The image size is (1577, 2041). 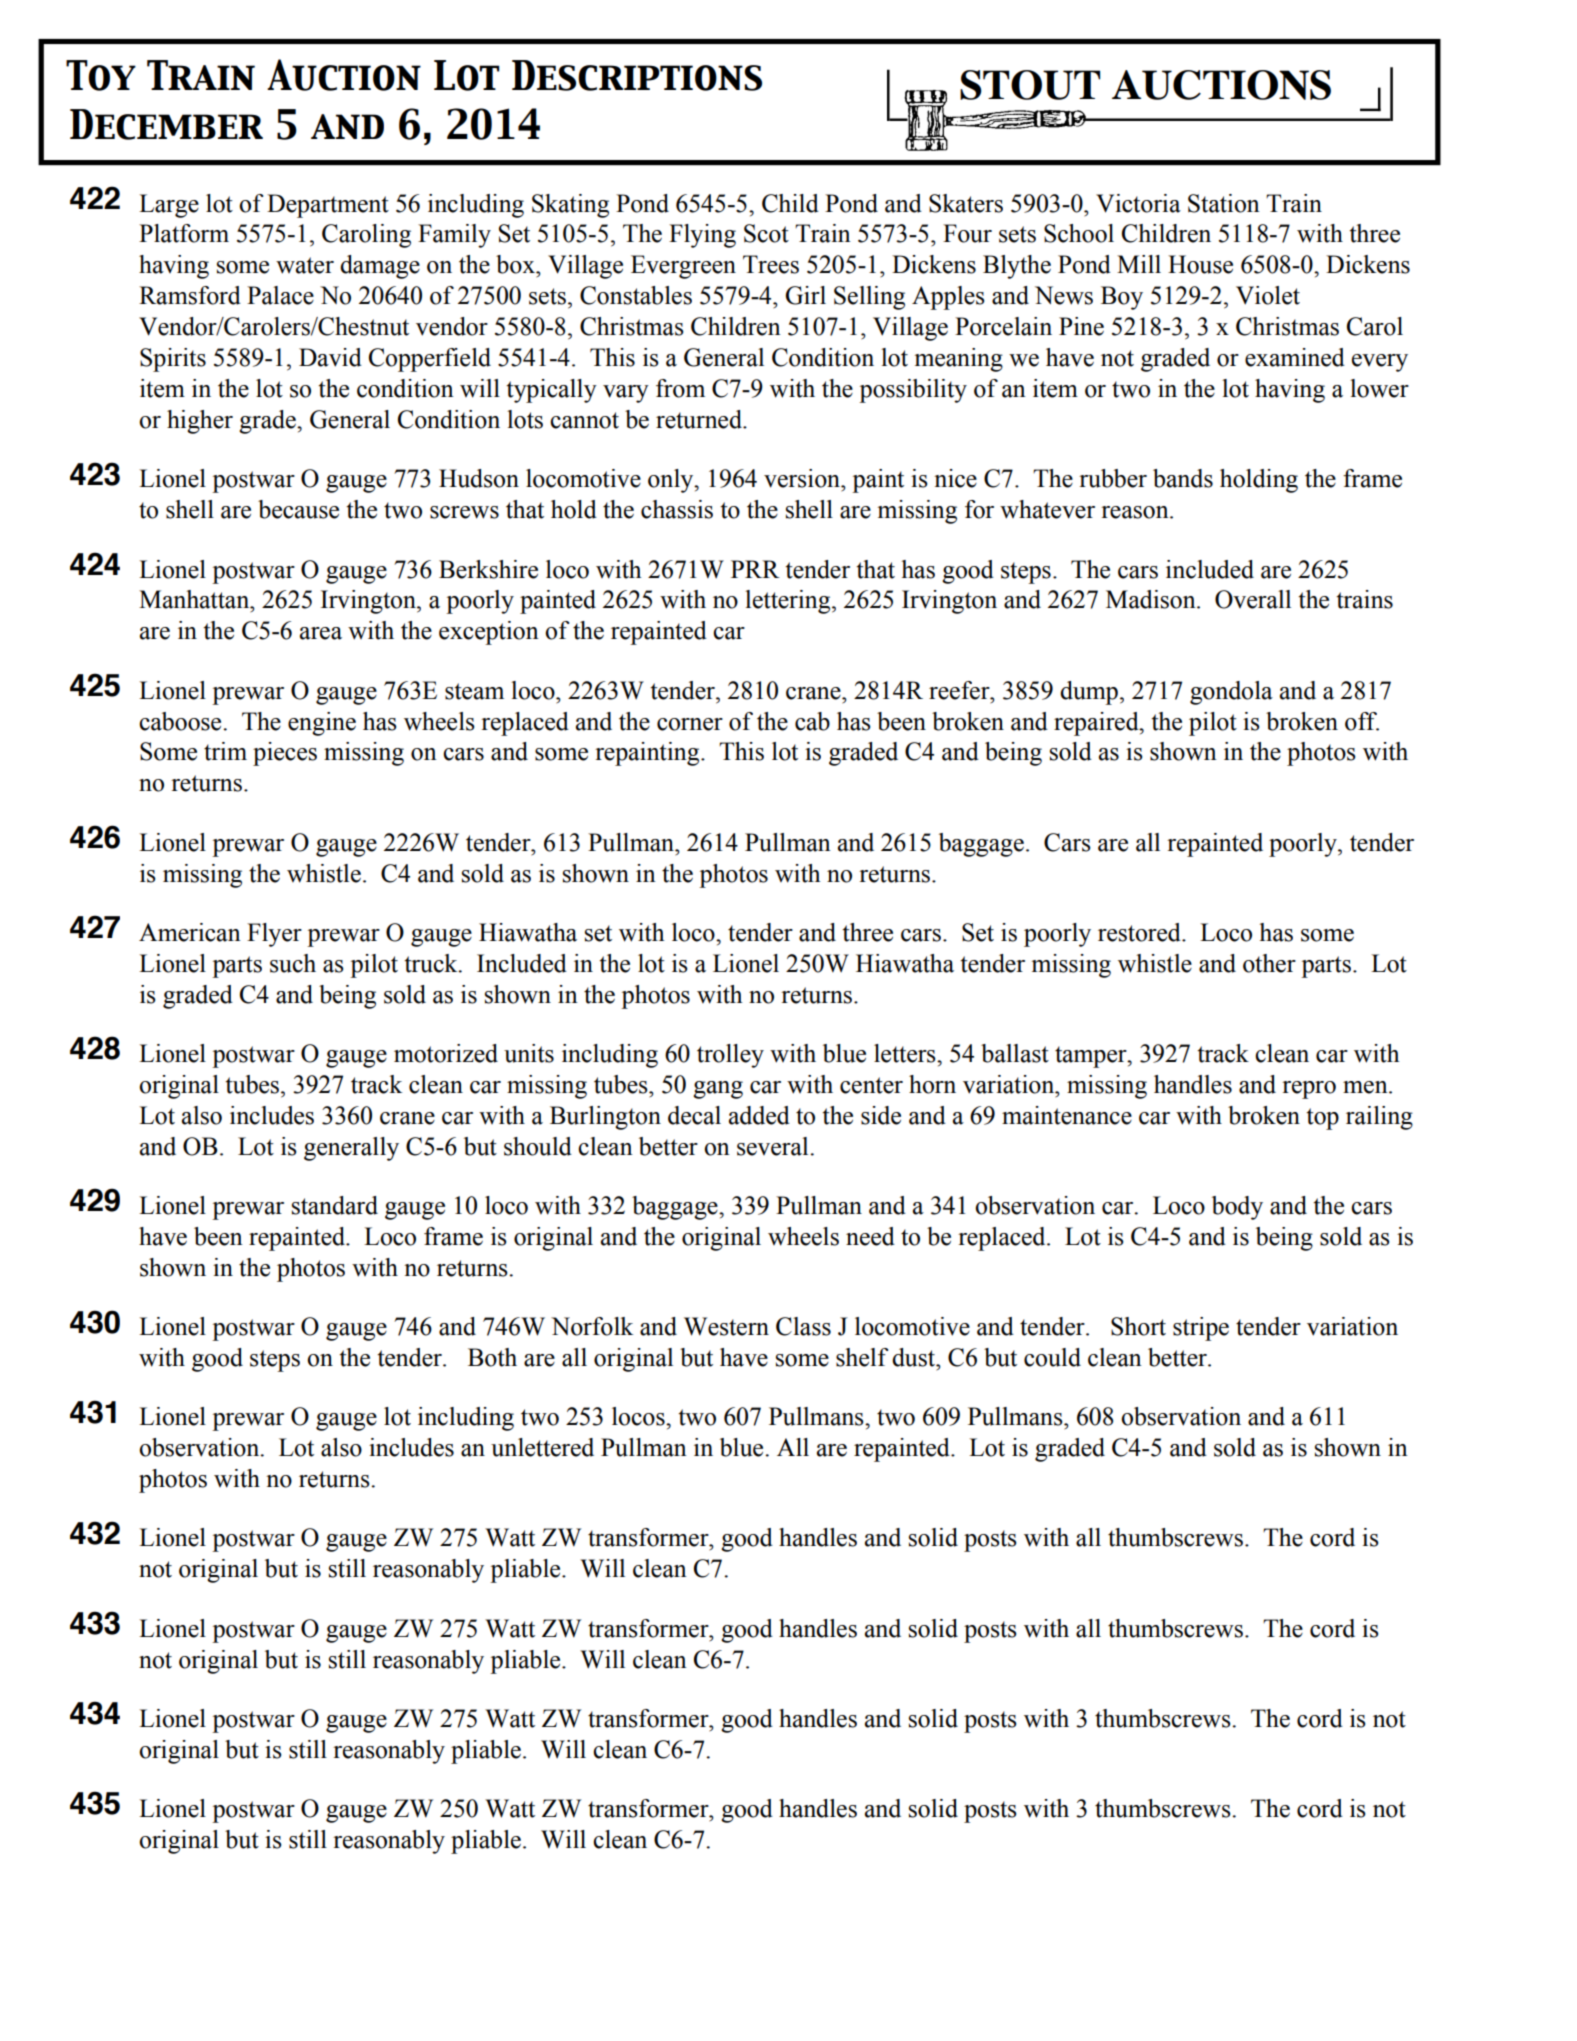 I want to click on Descriptions, so click(x=637, y=75).
